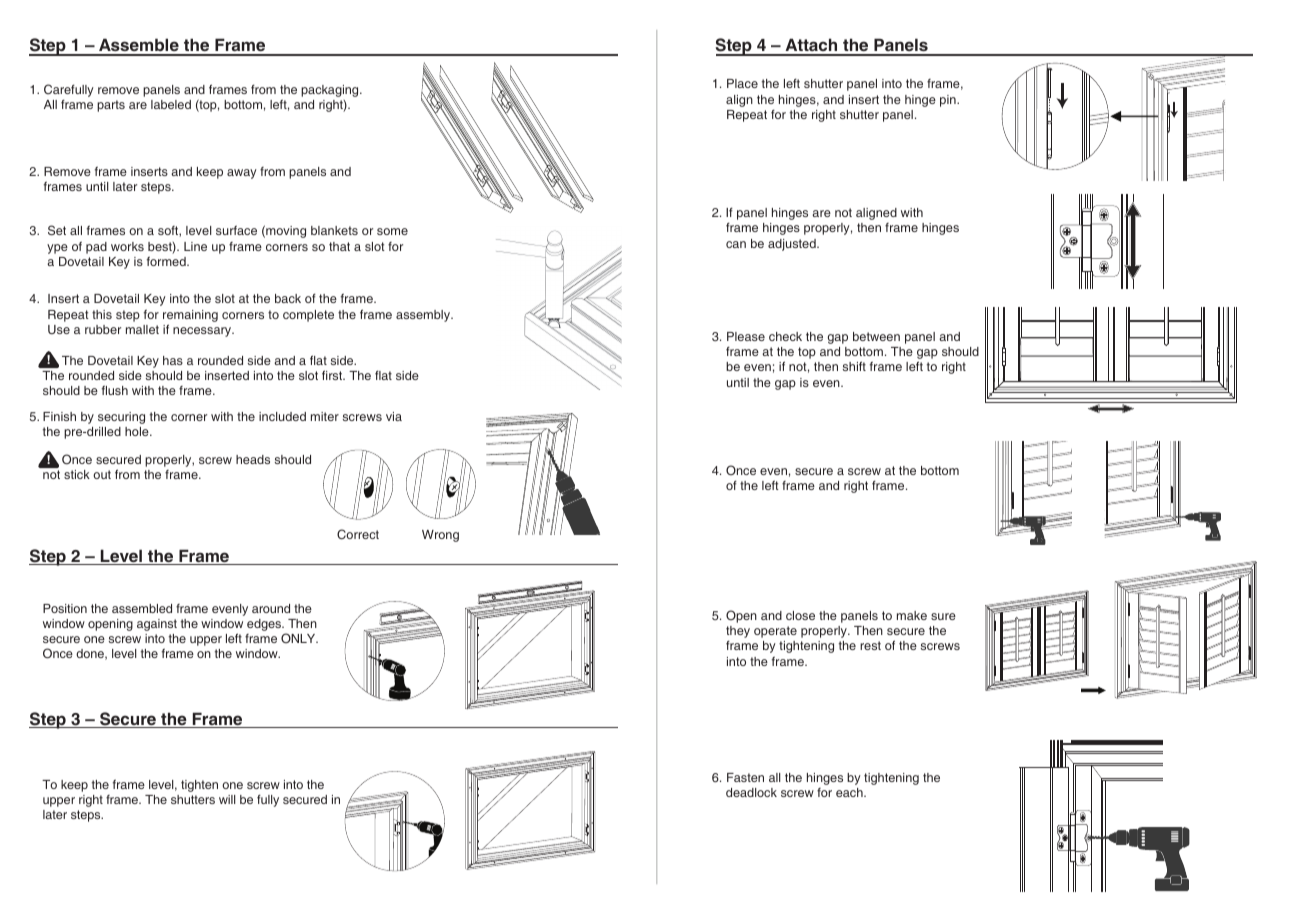  I want to click on packaging, so click(331, 91).
